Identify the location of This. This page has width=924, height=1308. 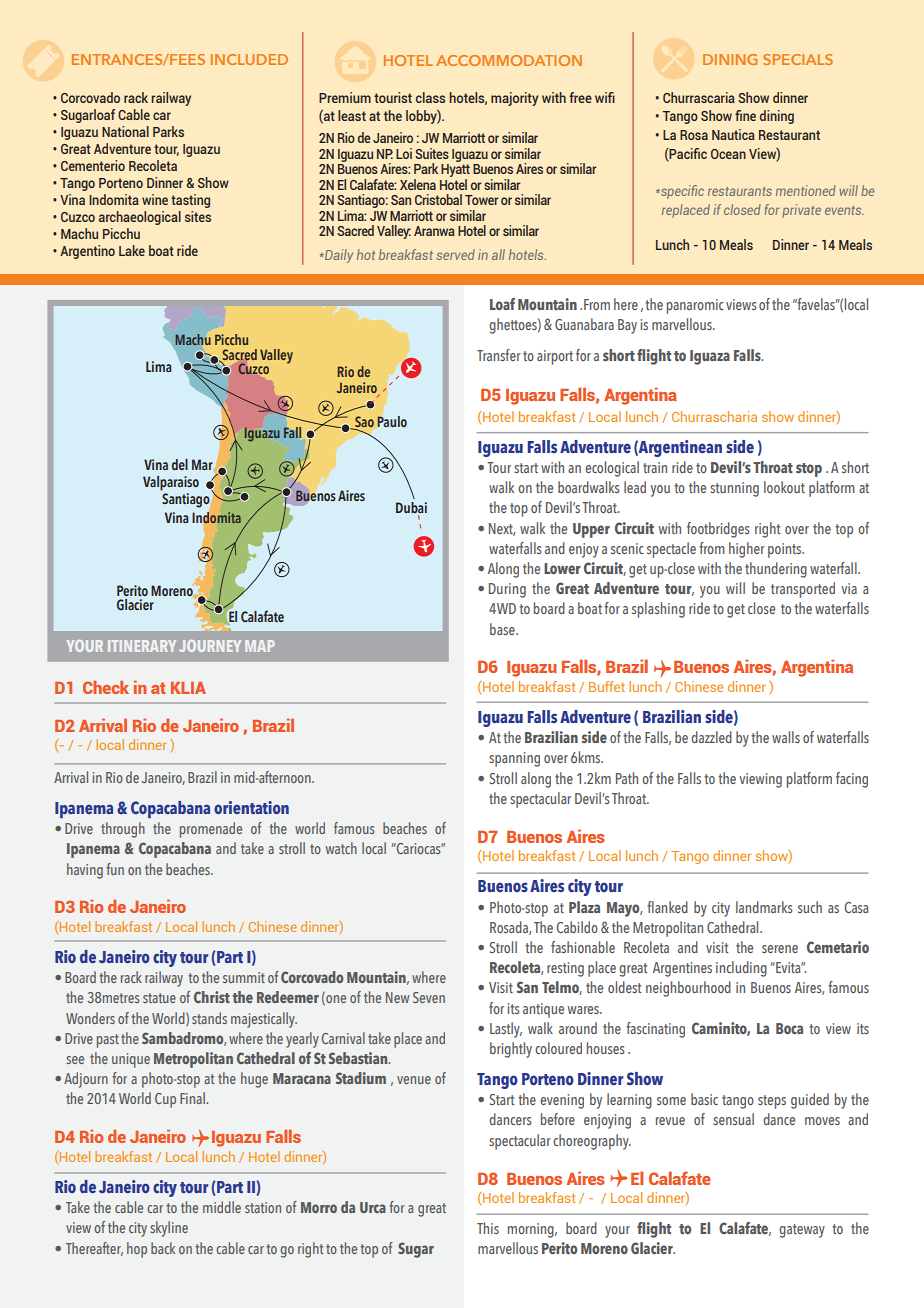
(488, 1228).
